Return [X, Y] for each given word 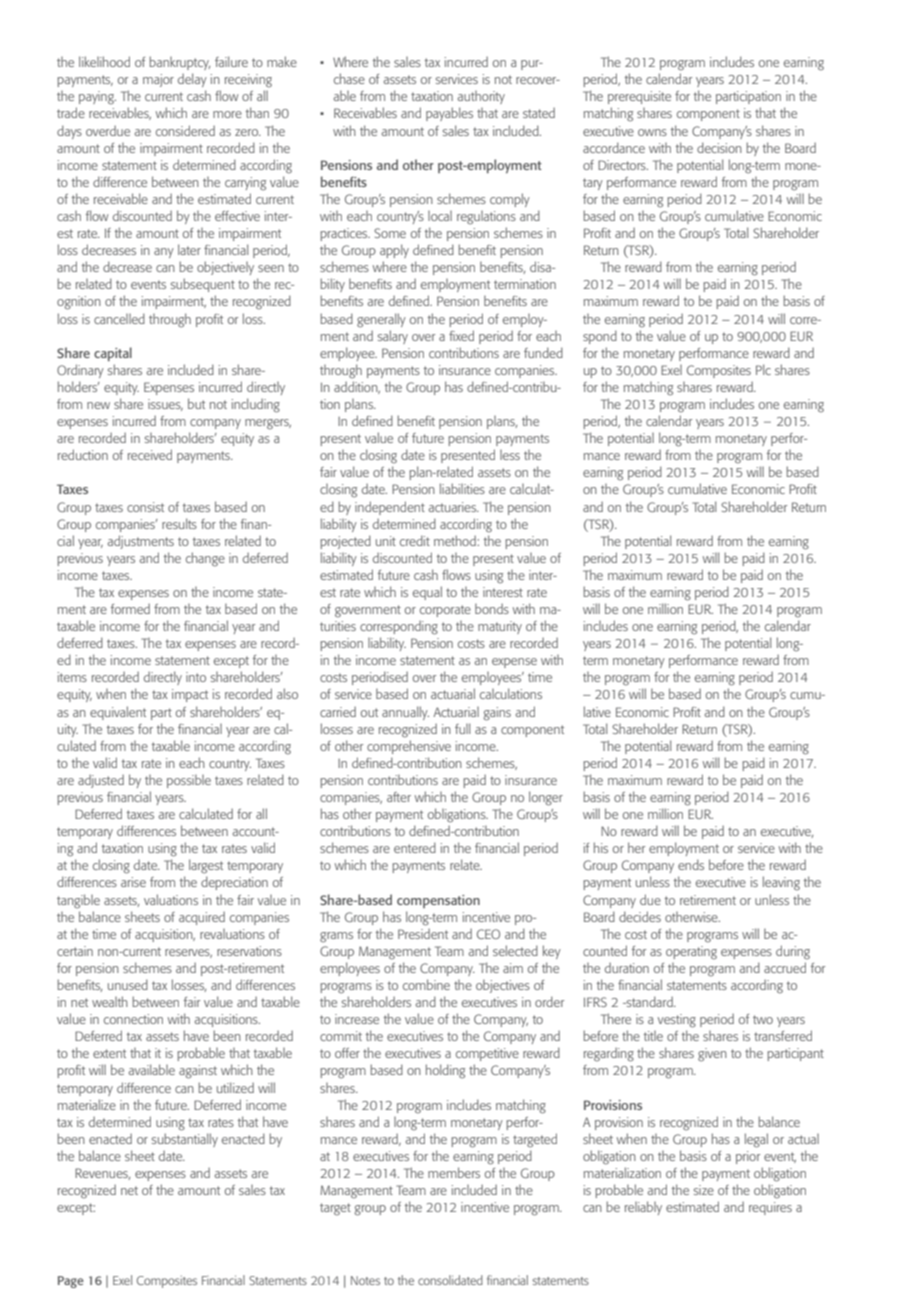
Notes [365, 1280]
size [704, 1190]
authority [481, 97]
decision [719, 147]
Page [71, 1282]
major [158, 80]
